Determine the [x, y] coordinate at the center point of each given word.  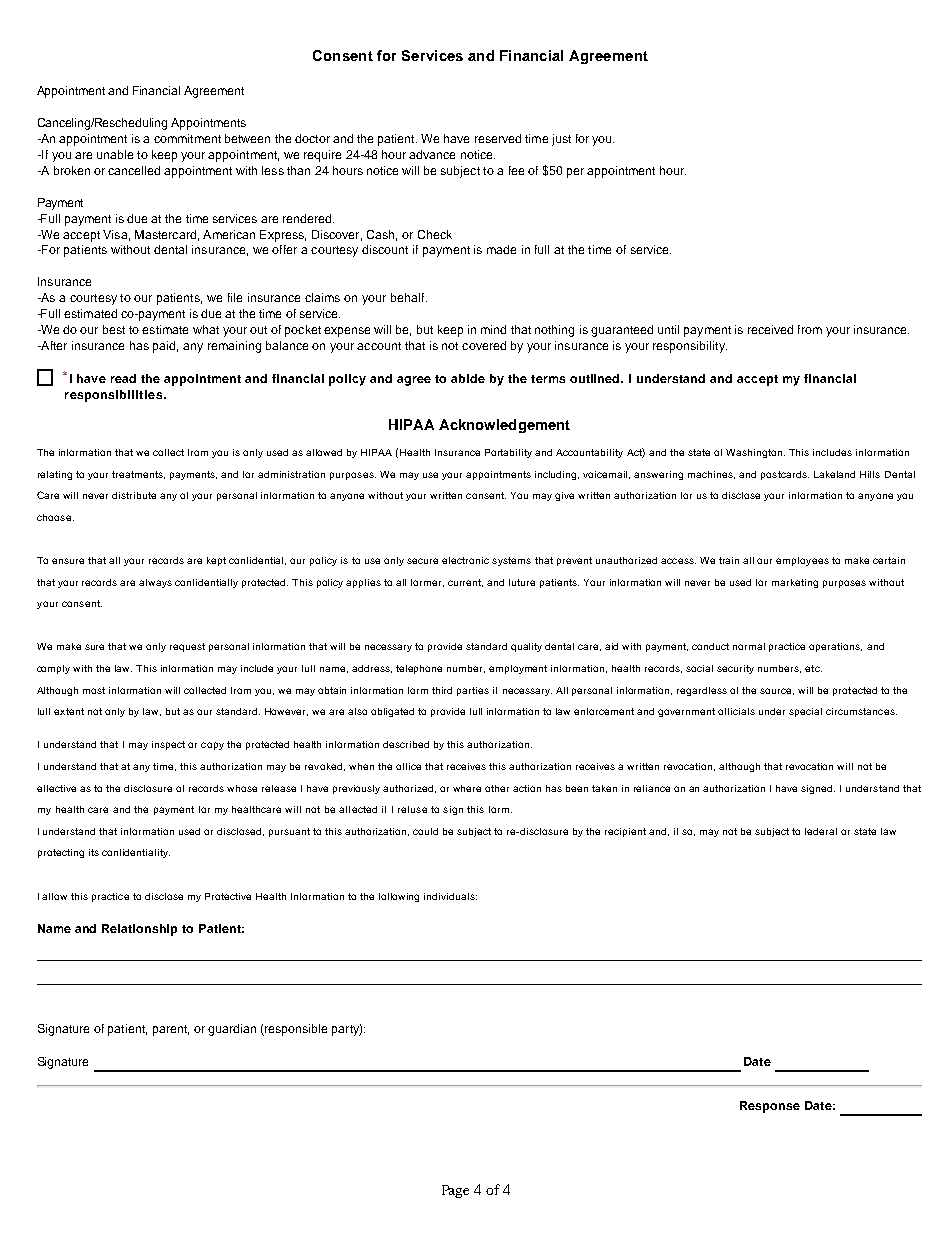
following [399, 897]
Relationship [139, 930]
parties [473, 691]
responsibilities [115, 396]
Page [455, 1191]
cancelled [134, 170]
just [561, 140]
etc [813, 668]
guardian [232, 1030]
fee [516, 170]
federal [821, 831]
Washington [755, 453]
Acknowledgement [504, 426]
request [187, 647]
